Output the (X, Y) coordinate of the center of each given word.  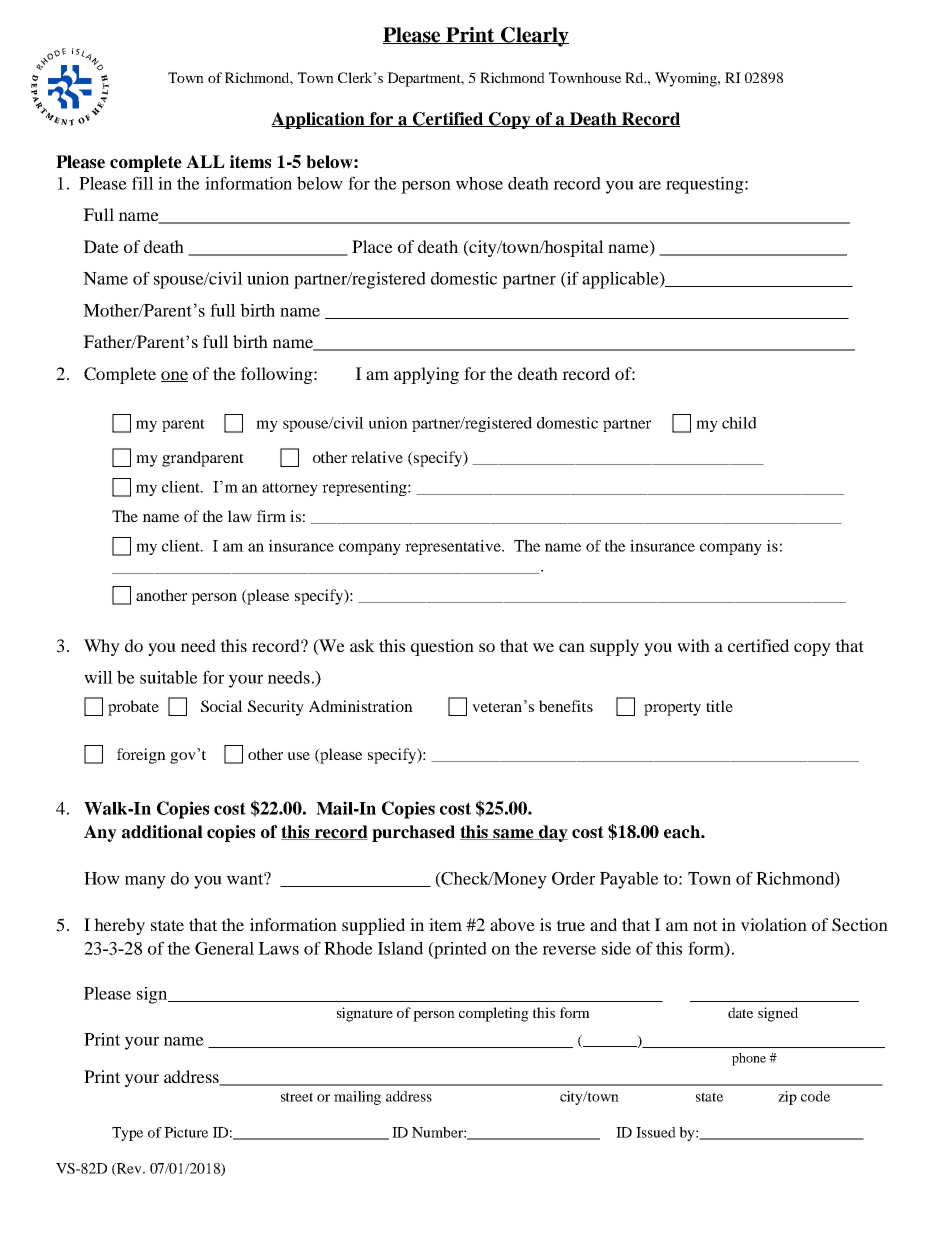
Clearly (534, 37)
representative (454, 547)
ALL (205, 161)
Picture (186, 1132)
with (693, 645)
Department (425, 79)
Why (102, 647)
